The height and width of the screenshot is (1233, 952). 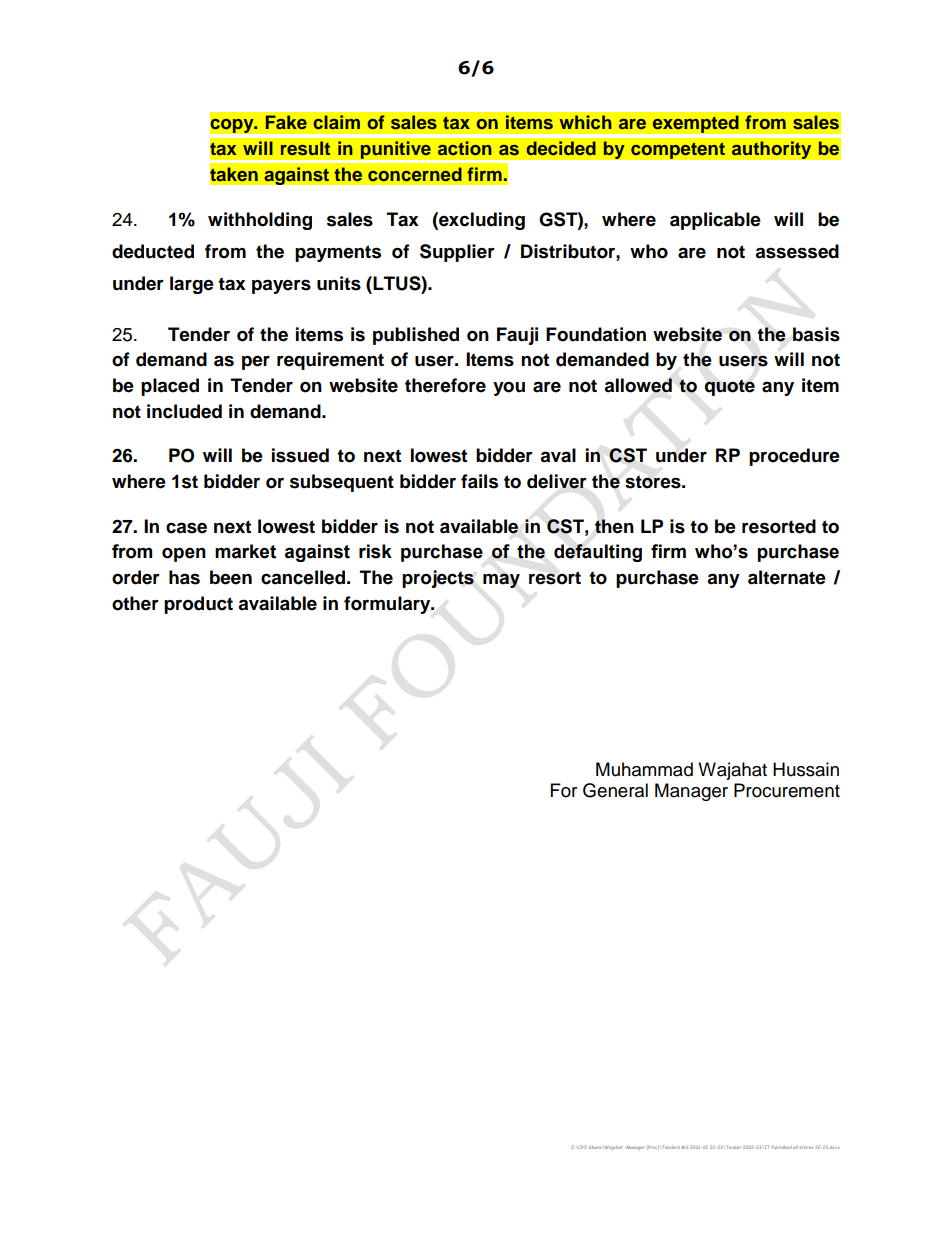 I want to click on quote, so click(x=730, y=387).
